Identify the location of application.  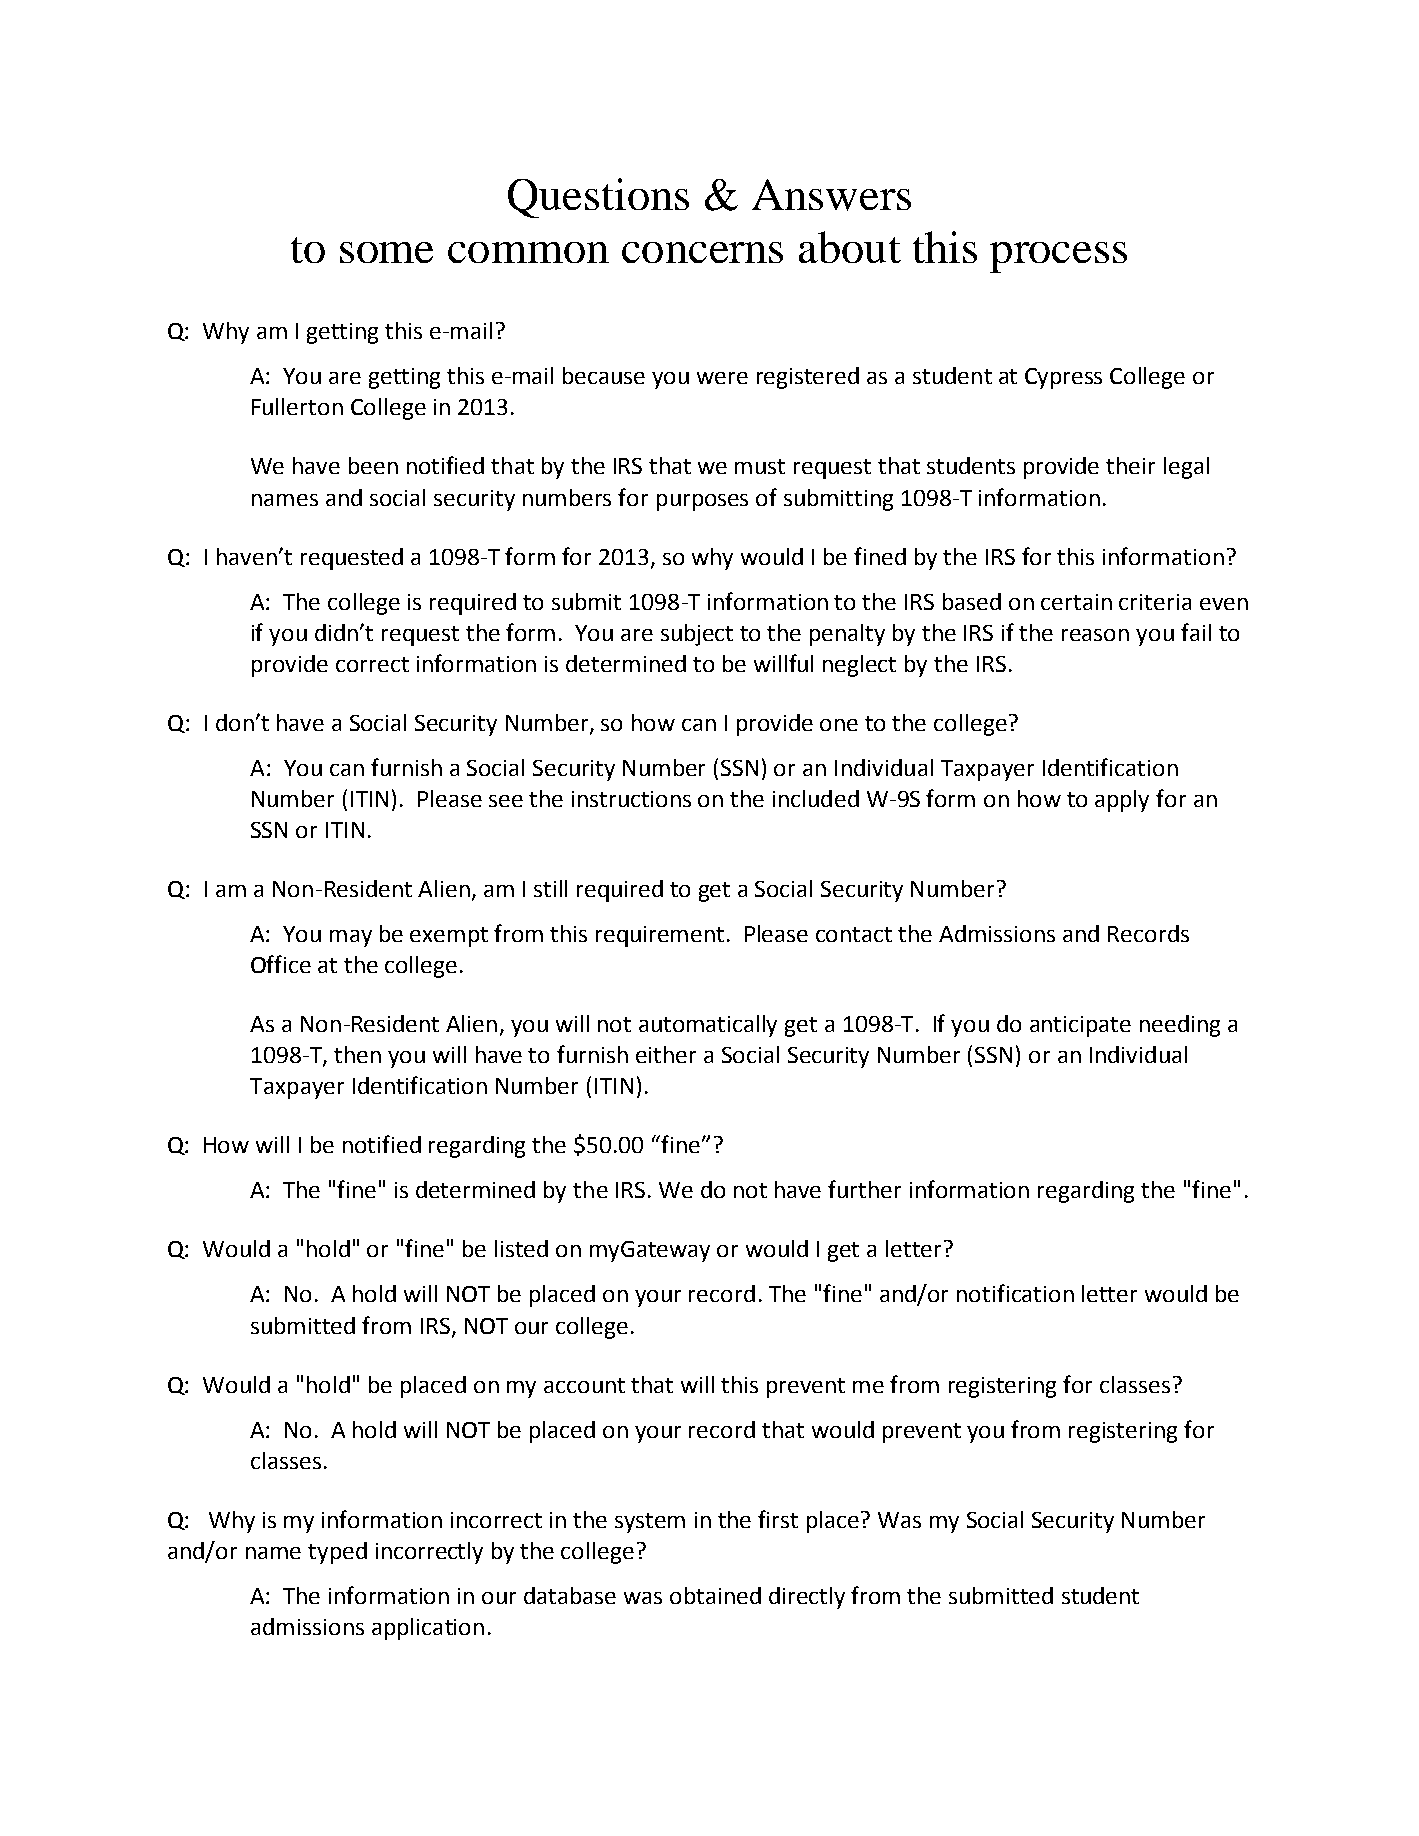
(428, 1629).
